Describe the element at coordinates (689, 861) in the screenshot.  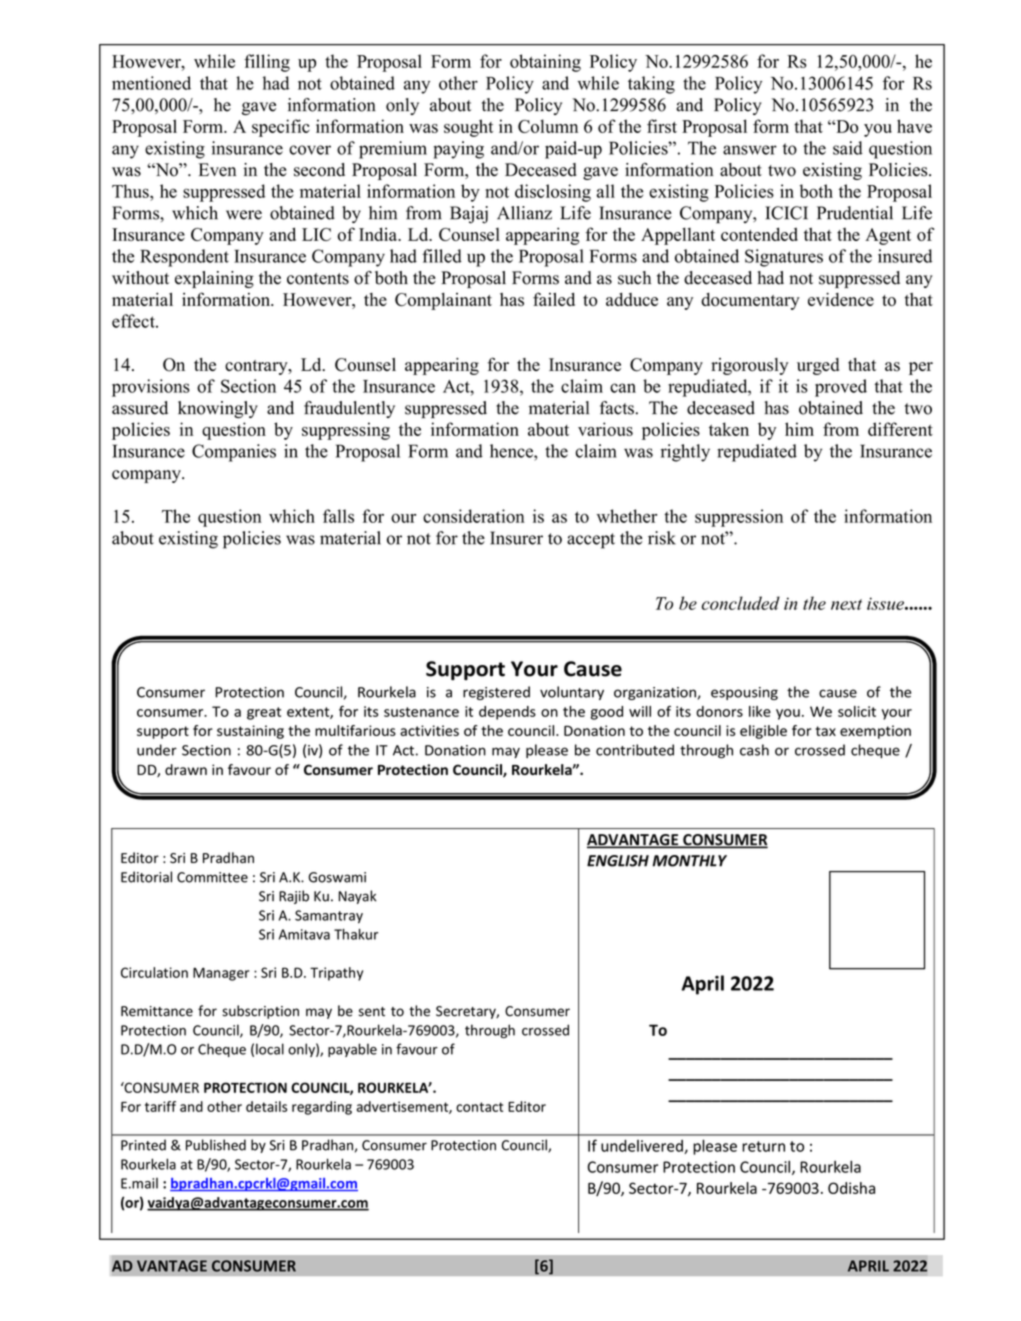
I see `MONTHLY` at that location.
